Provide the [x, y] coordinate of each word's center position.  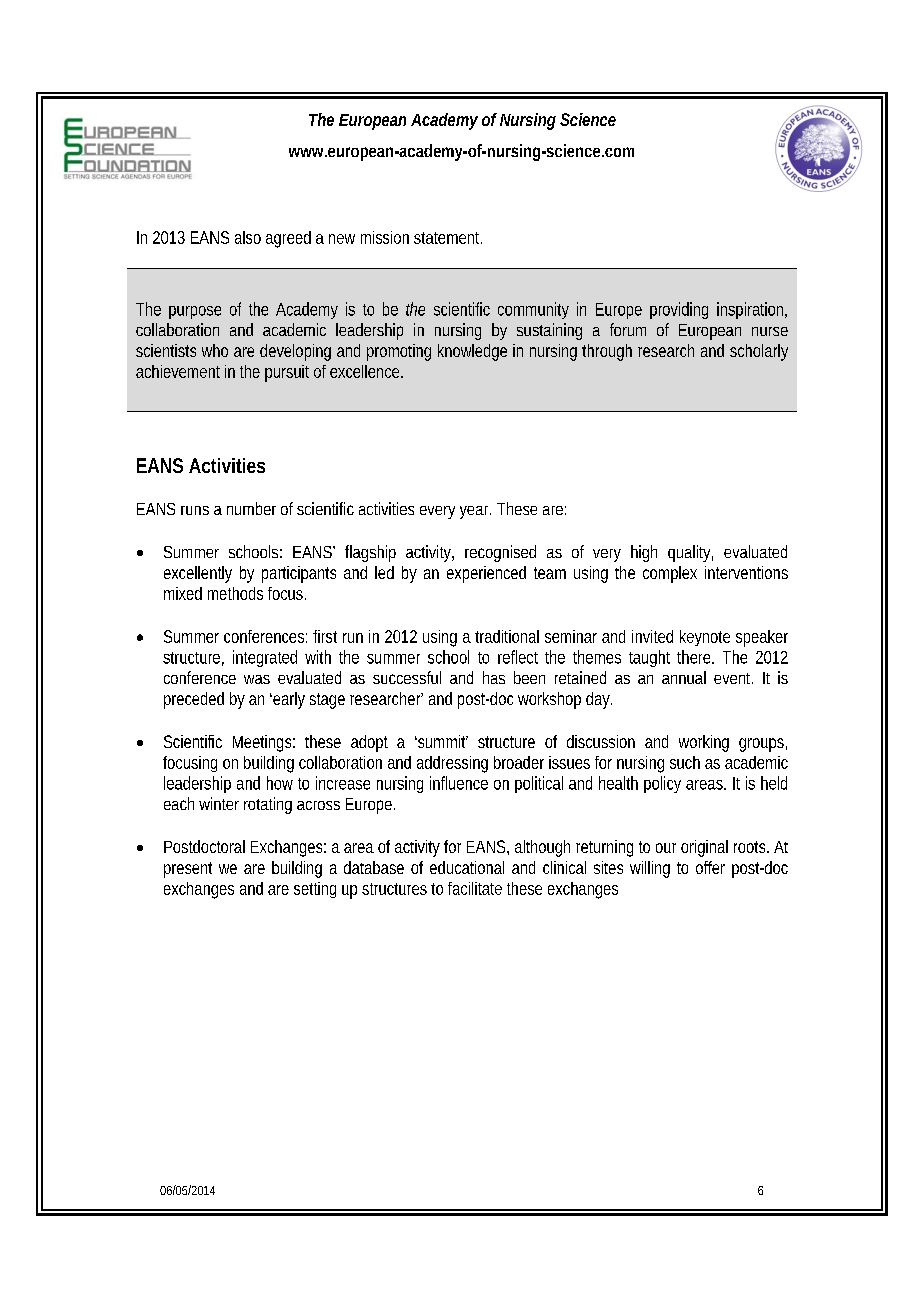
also [248, 237]
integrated [265, 658]
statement [448, 238]
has [494, 677]
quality [689, 553]
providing [679, 310]
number [251, 508]
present [188, 870]
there [693, 657]
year [475, 512]
